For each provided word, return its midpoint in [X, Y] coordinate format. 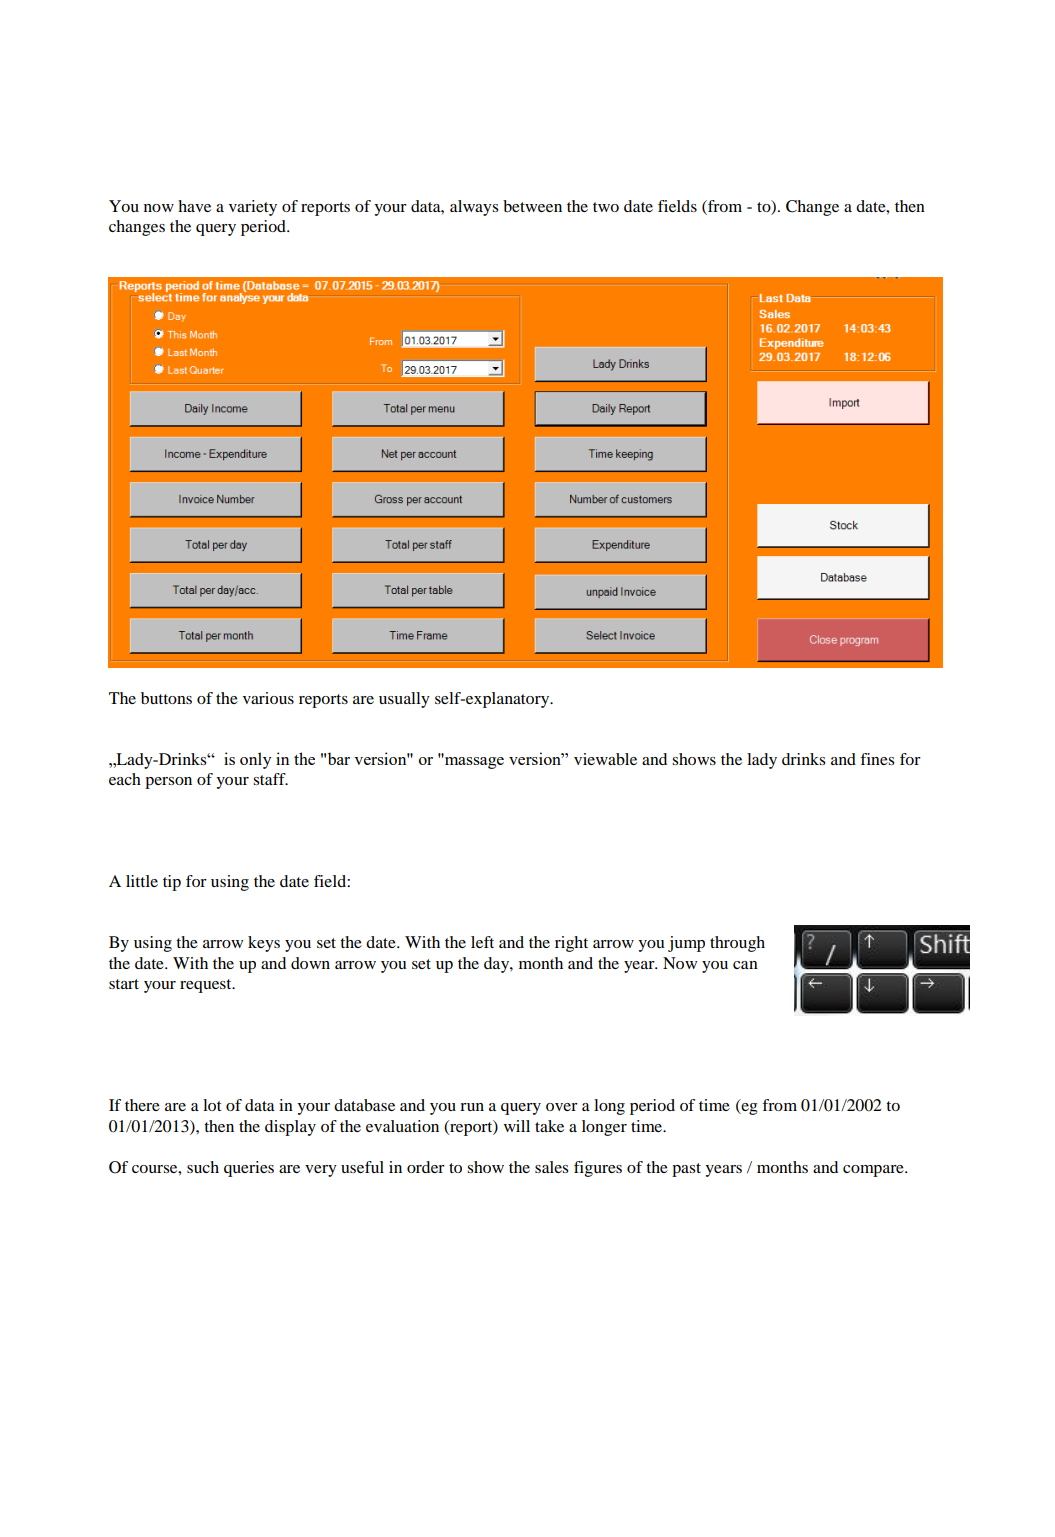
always [474, 208]
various [268, 698]
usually [404, 700]
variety [253, 208]
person [168, 783]
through [737, 944]
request [207, 986]
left [482, 942]
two [606, 207]
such [203, 1167]
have [194, 206]
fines [877, 759]
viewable [605, 759]
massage [473, 761]
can [745, 965]
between [532, 206]
